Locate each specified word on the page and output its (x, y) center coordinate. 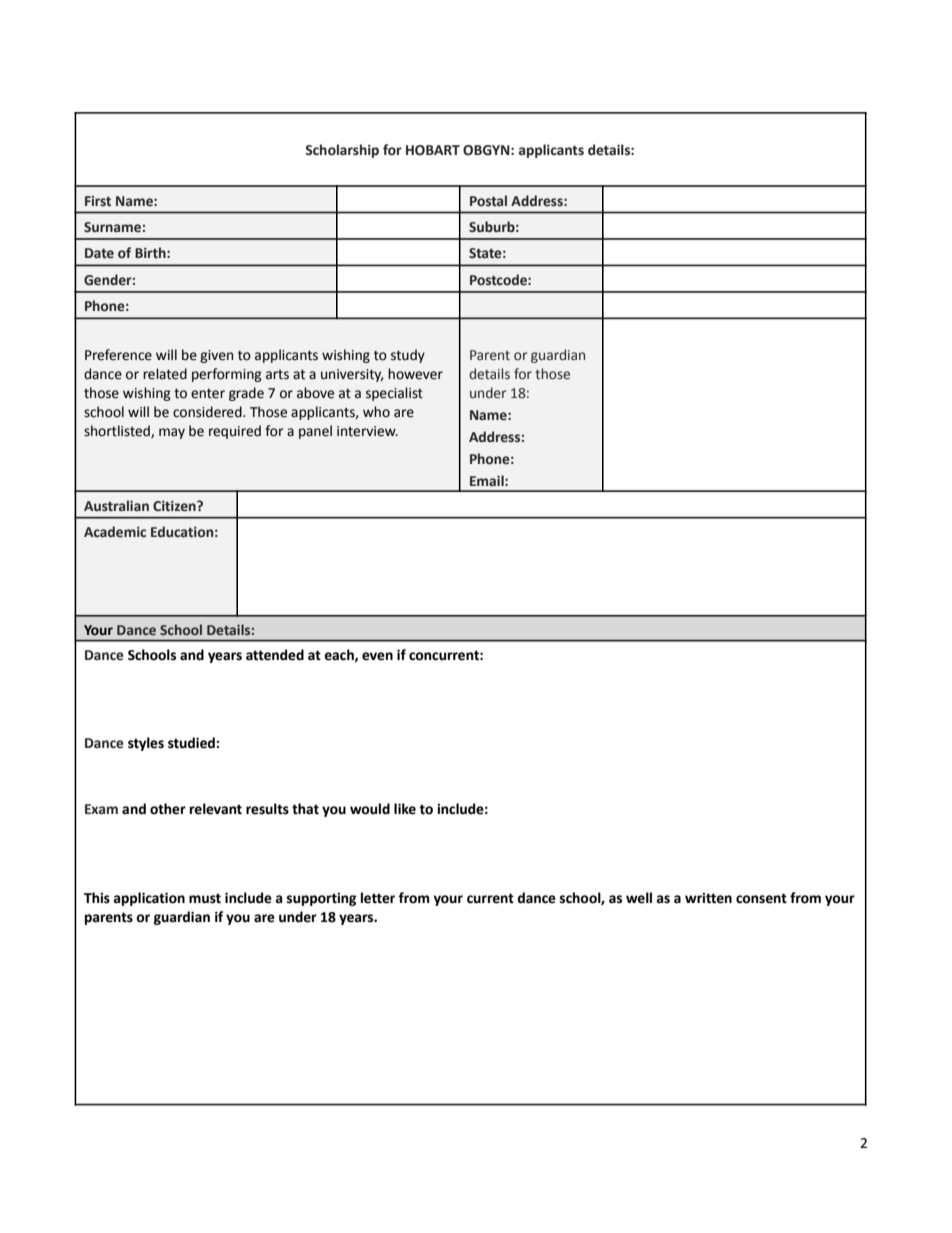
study (408, 356)
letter (378, 898)
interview (367, 431)
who (376, 412)
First (98, 201)
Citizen (175, 506)
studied (192, 743)
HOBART (433, 150)
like (405, 809)
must (205, 898)
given (216, 356)
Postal (488, 200)
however (415, 374)
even (377, 656)
